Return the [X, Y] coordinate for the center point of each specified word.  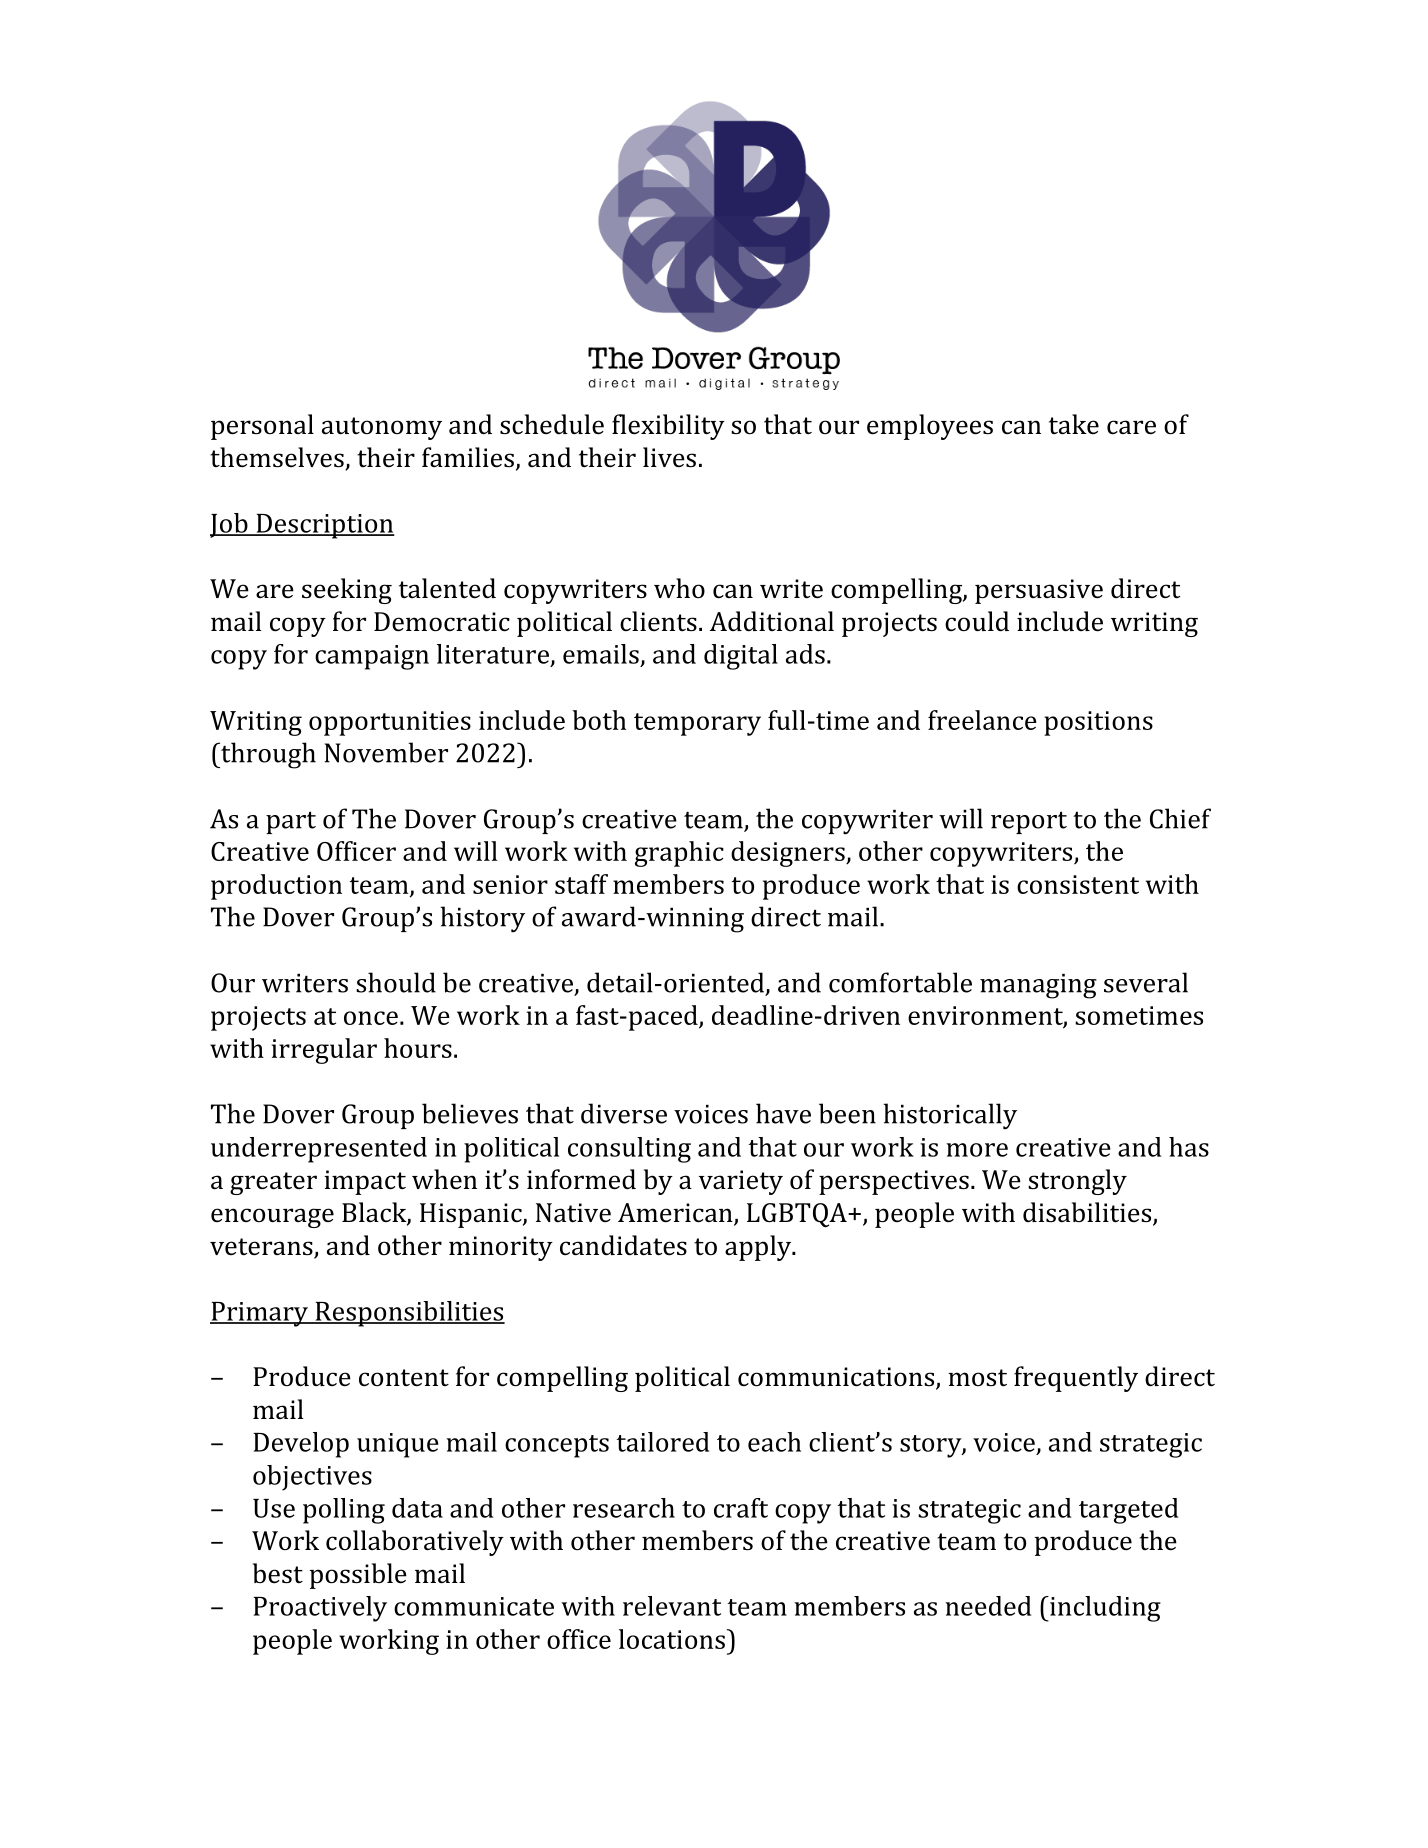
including [1104, 1609]
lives [669, 457]
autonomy [382, 428]
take [1074, 424]
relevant [672, 1606]
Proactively [320, 1609]
